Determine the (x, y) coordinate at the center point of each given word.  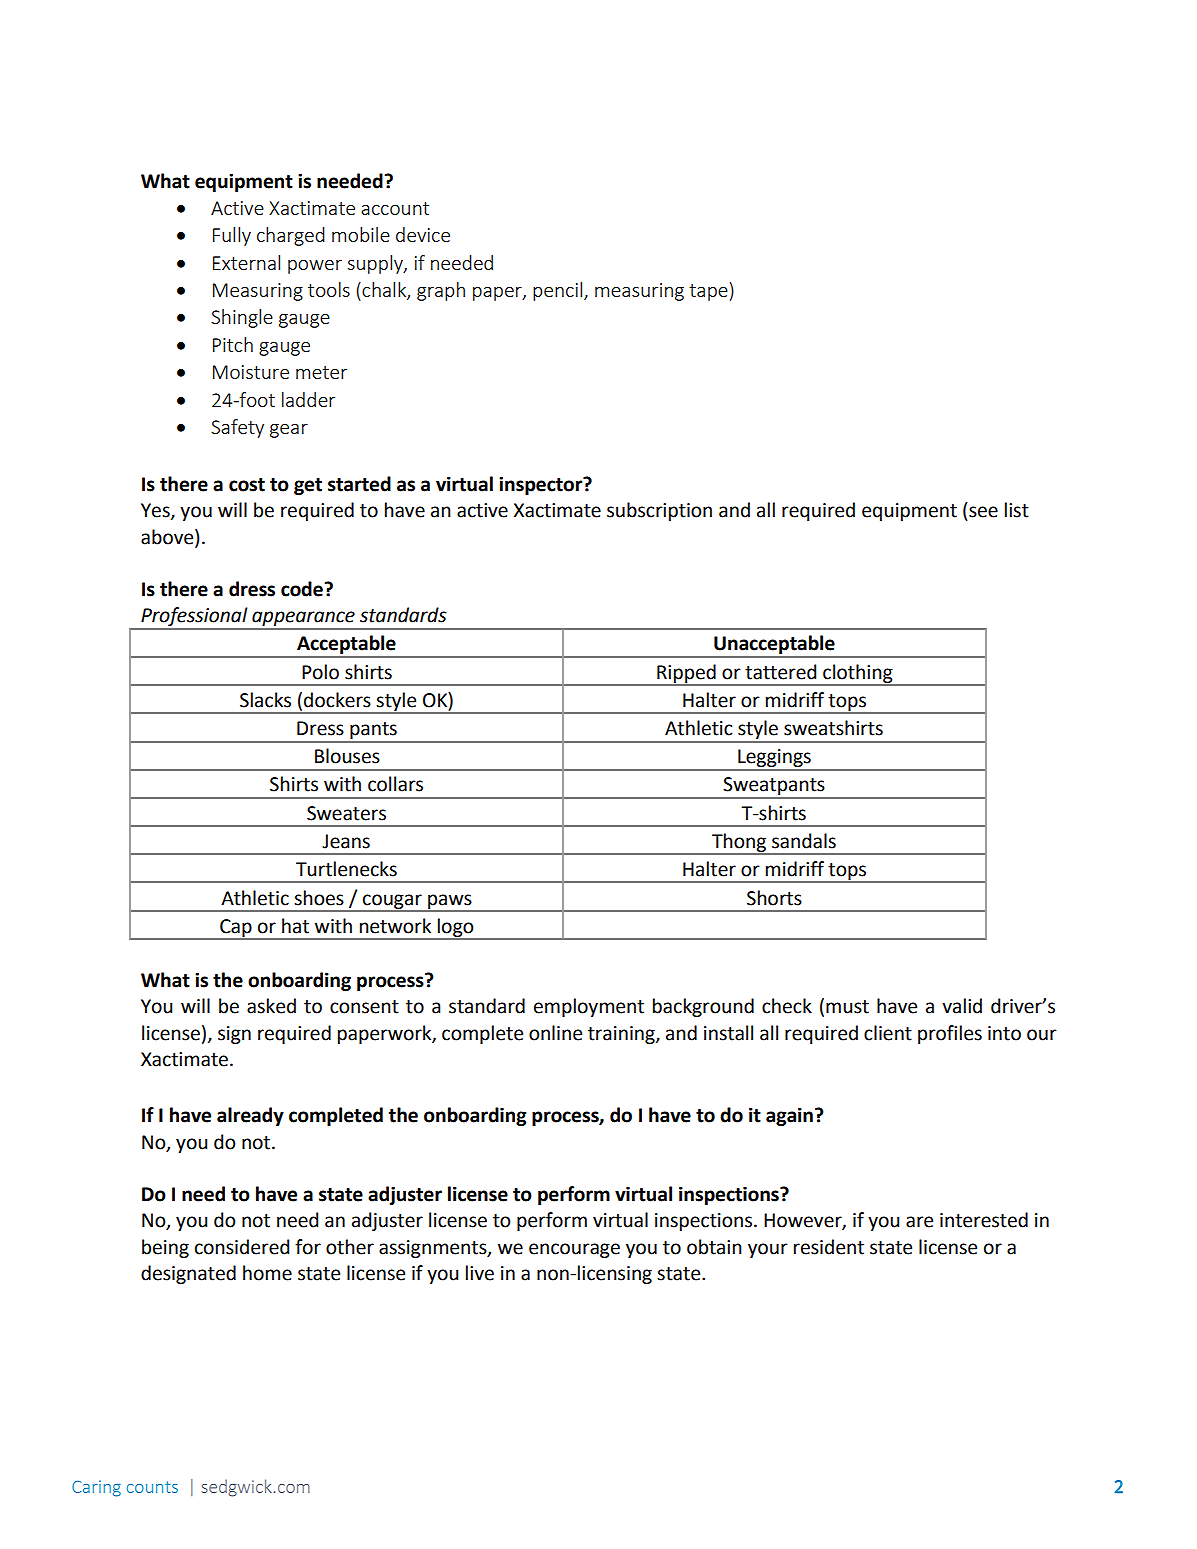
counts (152, 1487)
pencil (559, 291)
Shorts (774, 898)
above (168, 537)
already (250, 1116)
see (983, 512)
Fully (232, 236)
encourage (574, 1250)
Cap (236, 929)
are (919, 1222)
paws (450, 902)
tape (708, 292)
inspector (542, 486)
